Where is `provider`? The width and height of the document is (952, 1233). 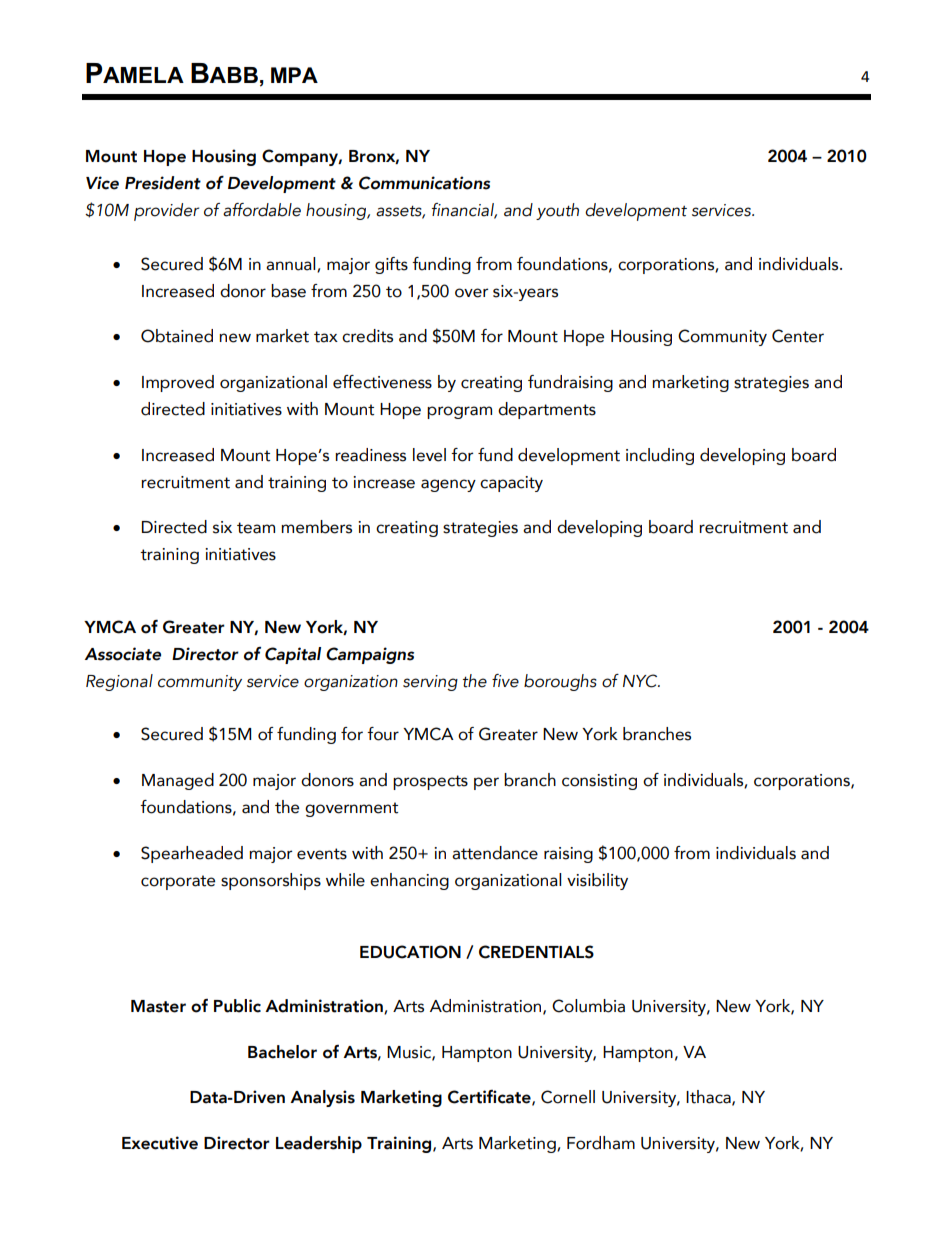 provider is located at coordinates (166, 212).
